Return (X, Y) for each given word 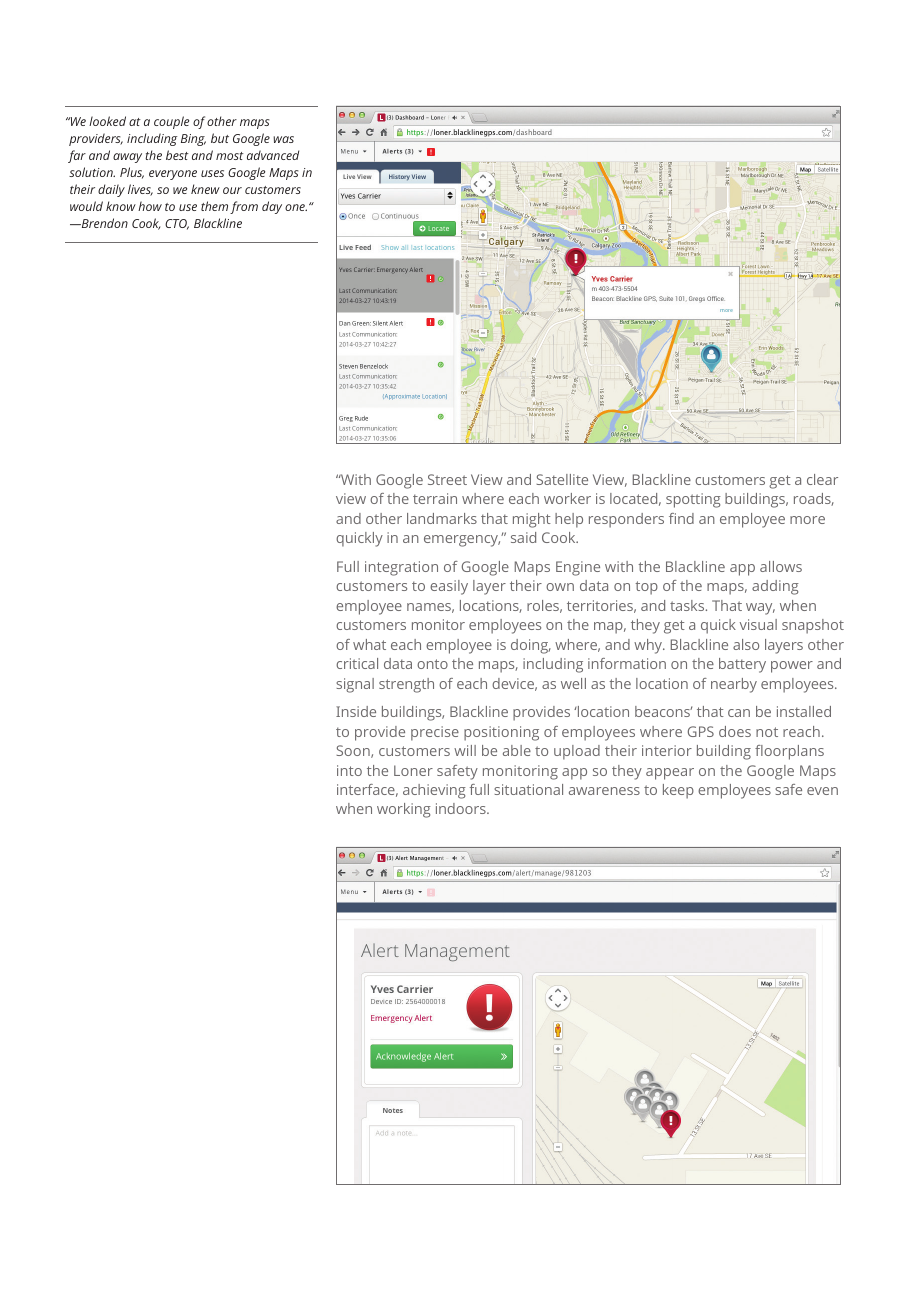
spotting (693, 500)
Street (447, 479)
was (283, 139)
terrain (435, 498)
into (349, 770)
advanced (273, 155)
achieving (434, 791)
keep (678, 791)
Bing (193, 140)
